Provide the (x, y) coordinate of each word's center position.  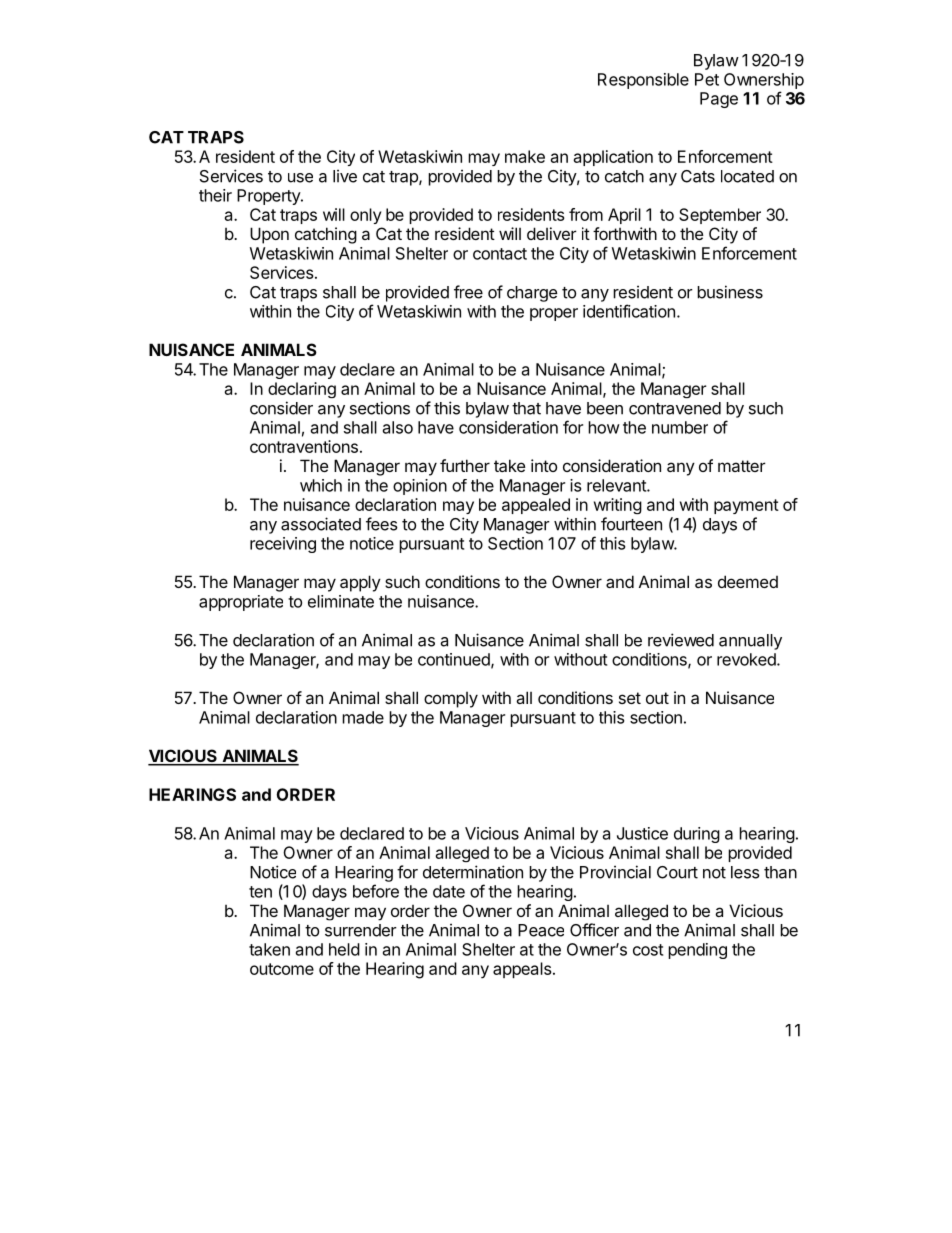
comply (451, 700)
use (300, 178)
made (363, 717)
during (697, 835)
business (730, 292)
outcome (282, 969)
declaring (302, 390)
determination (473, 872)
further (465, 465)
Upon (269, 235)
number (680, 427)
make (525, 156)
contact (500, 254)
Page (719, 100)
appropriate (241, 603)
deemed (748, 581)
